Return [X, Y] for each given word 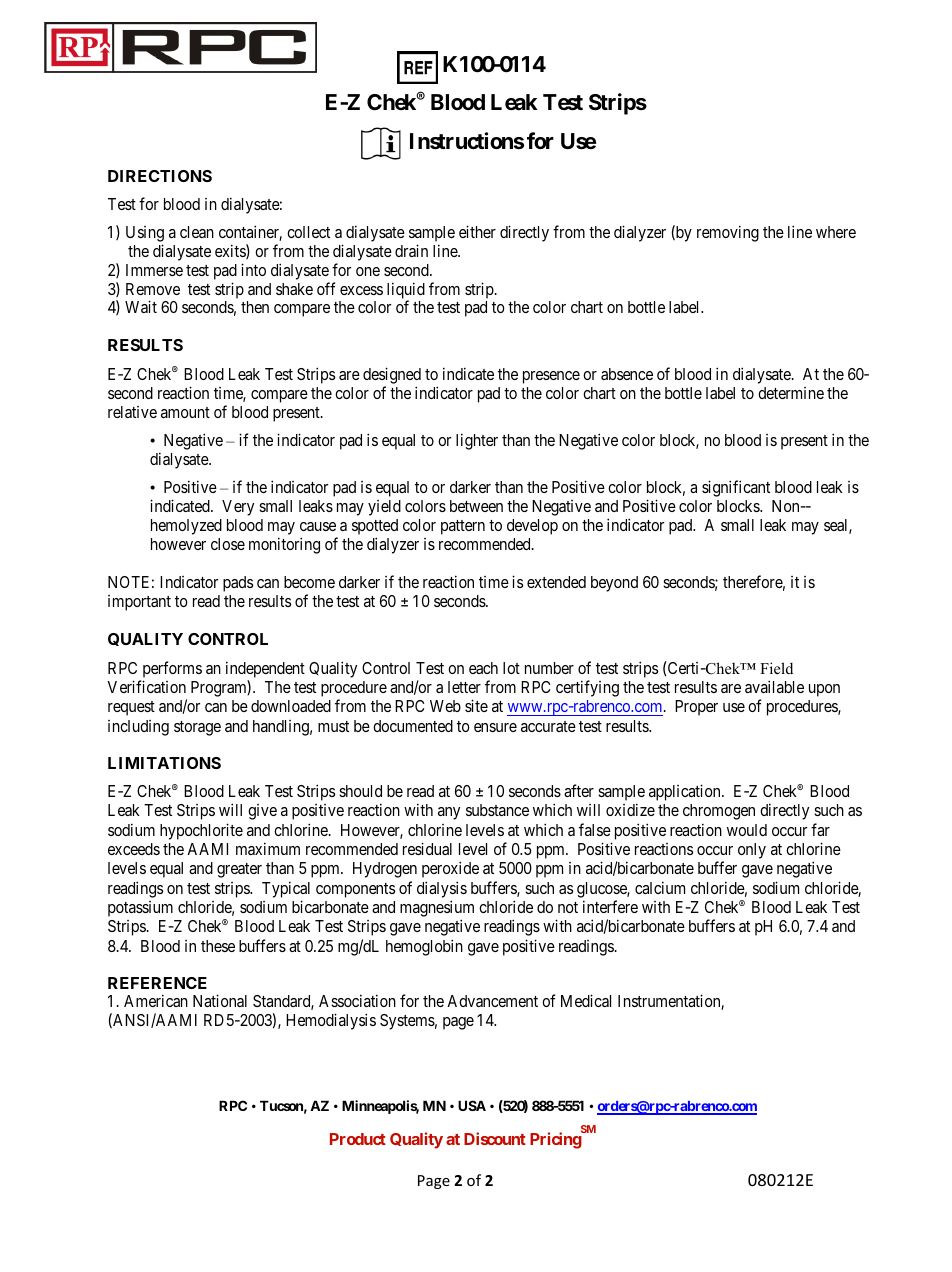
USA [472, 1105]
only [752, 851]
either [477, 231]
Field [776, 668]
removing [728, 233]
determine [791, 393]
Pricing [556, 1140]
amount [185, 412]
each [483, 668]
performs [172, 669]
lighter [477, 441]
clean [197, 232]
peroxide [450, 869]
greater [239, 870]
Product [358, 1139]
